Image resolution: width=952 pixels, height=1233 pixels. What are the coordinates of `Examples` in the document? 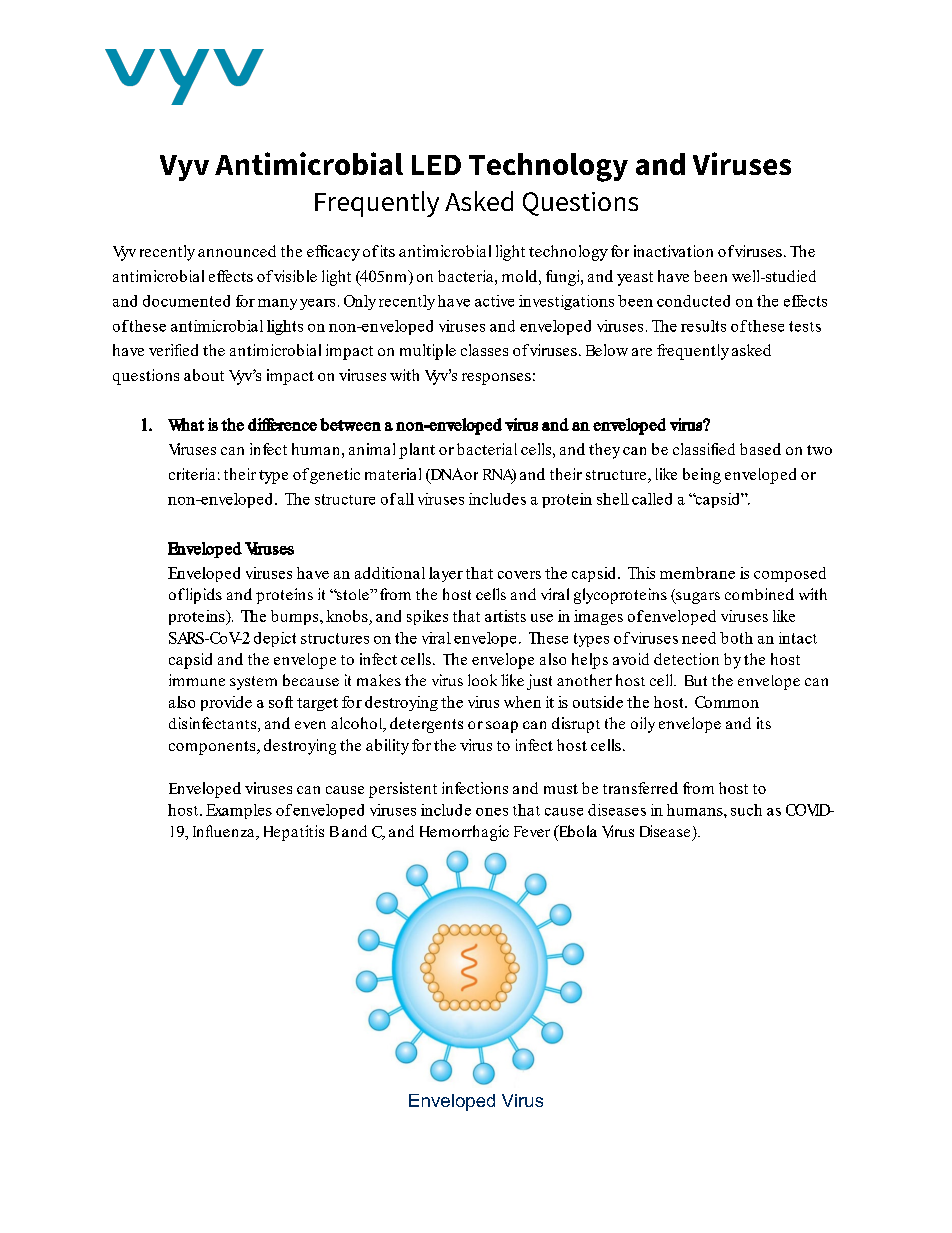 It's located at (239, 811).
